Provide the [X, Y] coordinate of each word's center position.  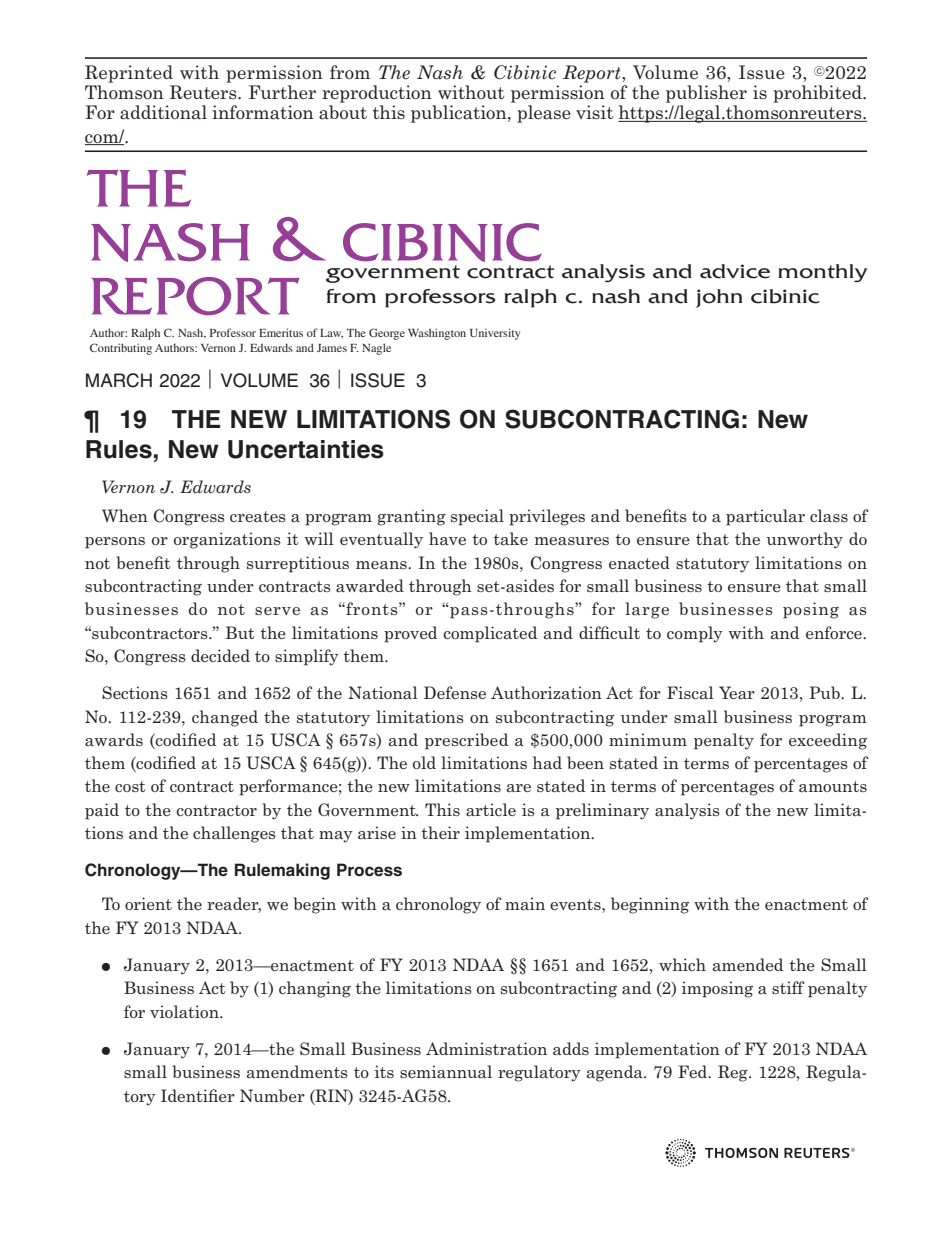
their [440, 832]
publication [460, 114]
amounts [833, 787]
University [495, 334]
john [719, 298]
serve [277, 611]
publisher [706, 94]
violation [185, 1011]
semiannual [446, 1072]
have [447, 539]
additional [163, 112]
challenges [234, 834]
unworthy [805, 540]
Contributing [121, 349]
